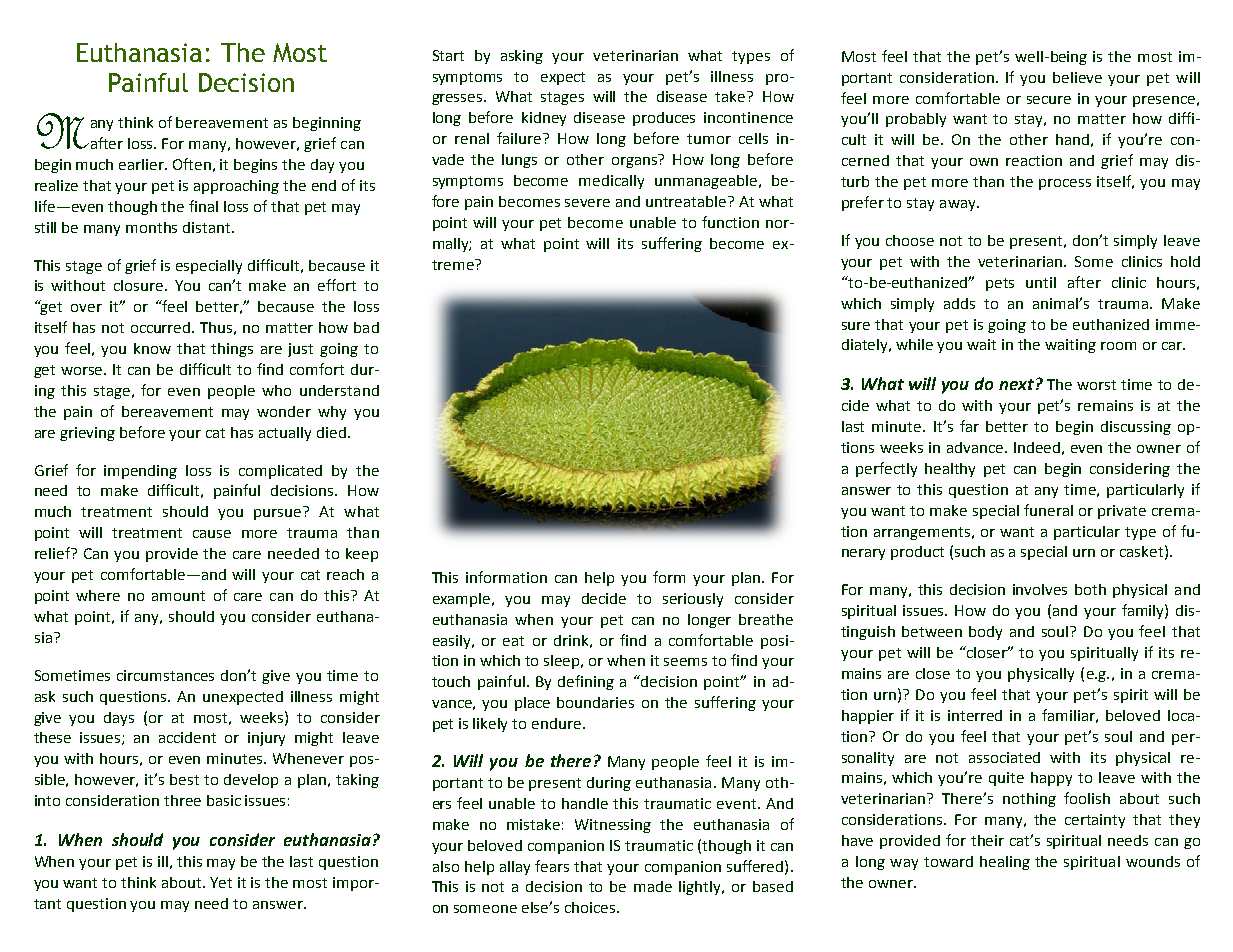 Image resolution: width=1233 pixels, height=952 pixels. Describe the element at coordinates (140, 472) in the page. I see `impending` at that location.
